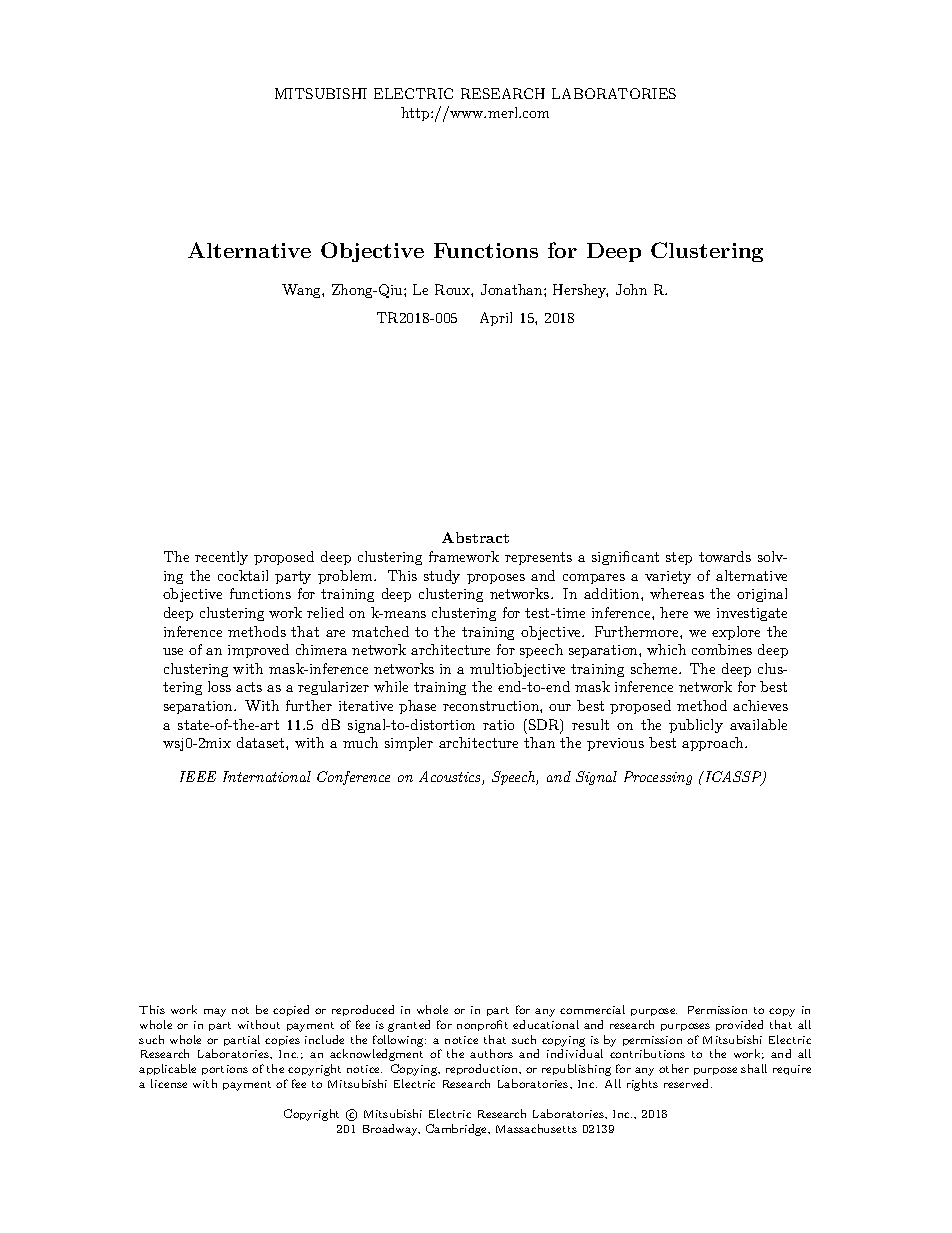 This page has width=952, height=1233. I want to click on Hershey, so click(580, 291).
